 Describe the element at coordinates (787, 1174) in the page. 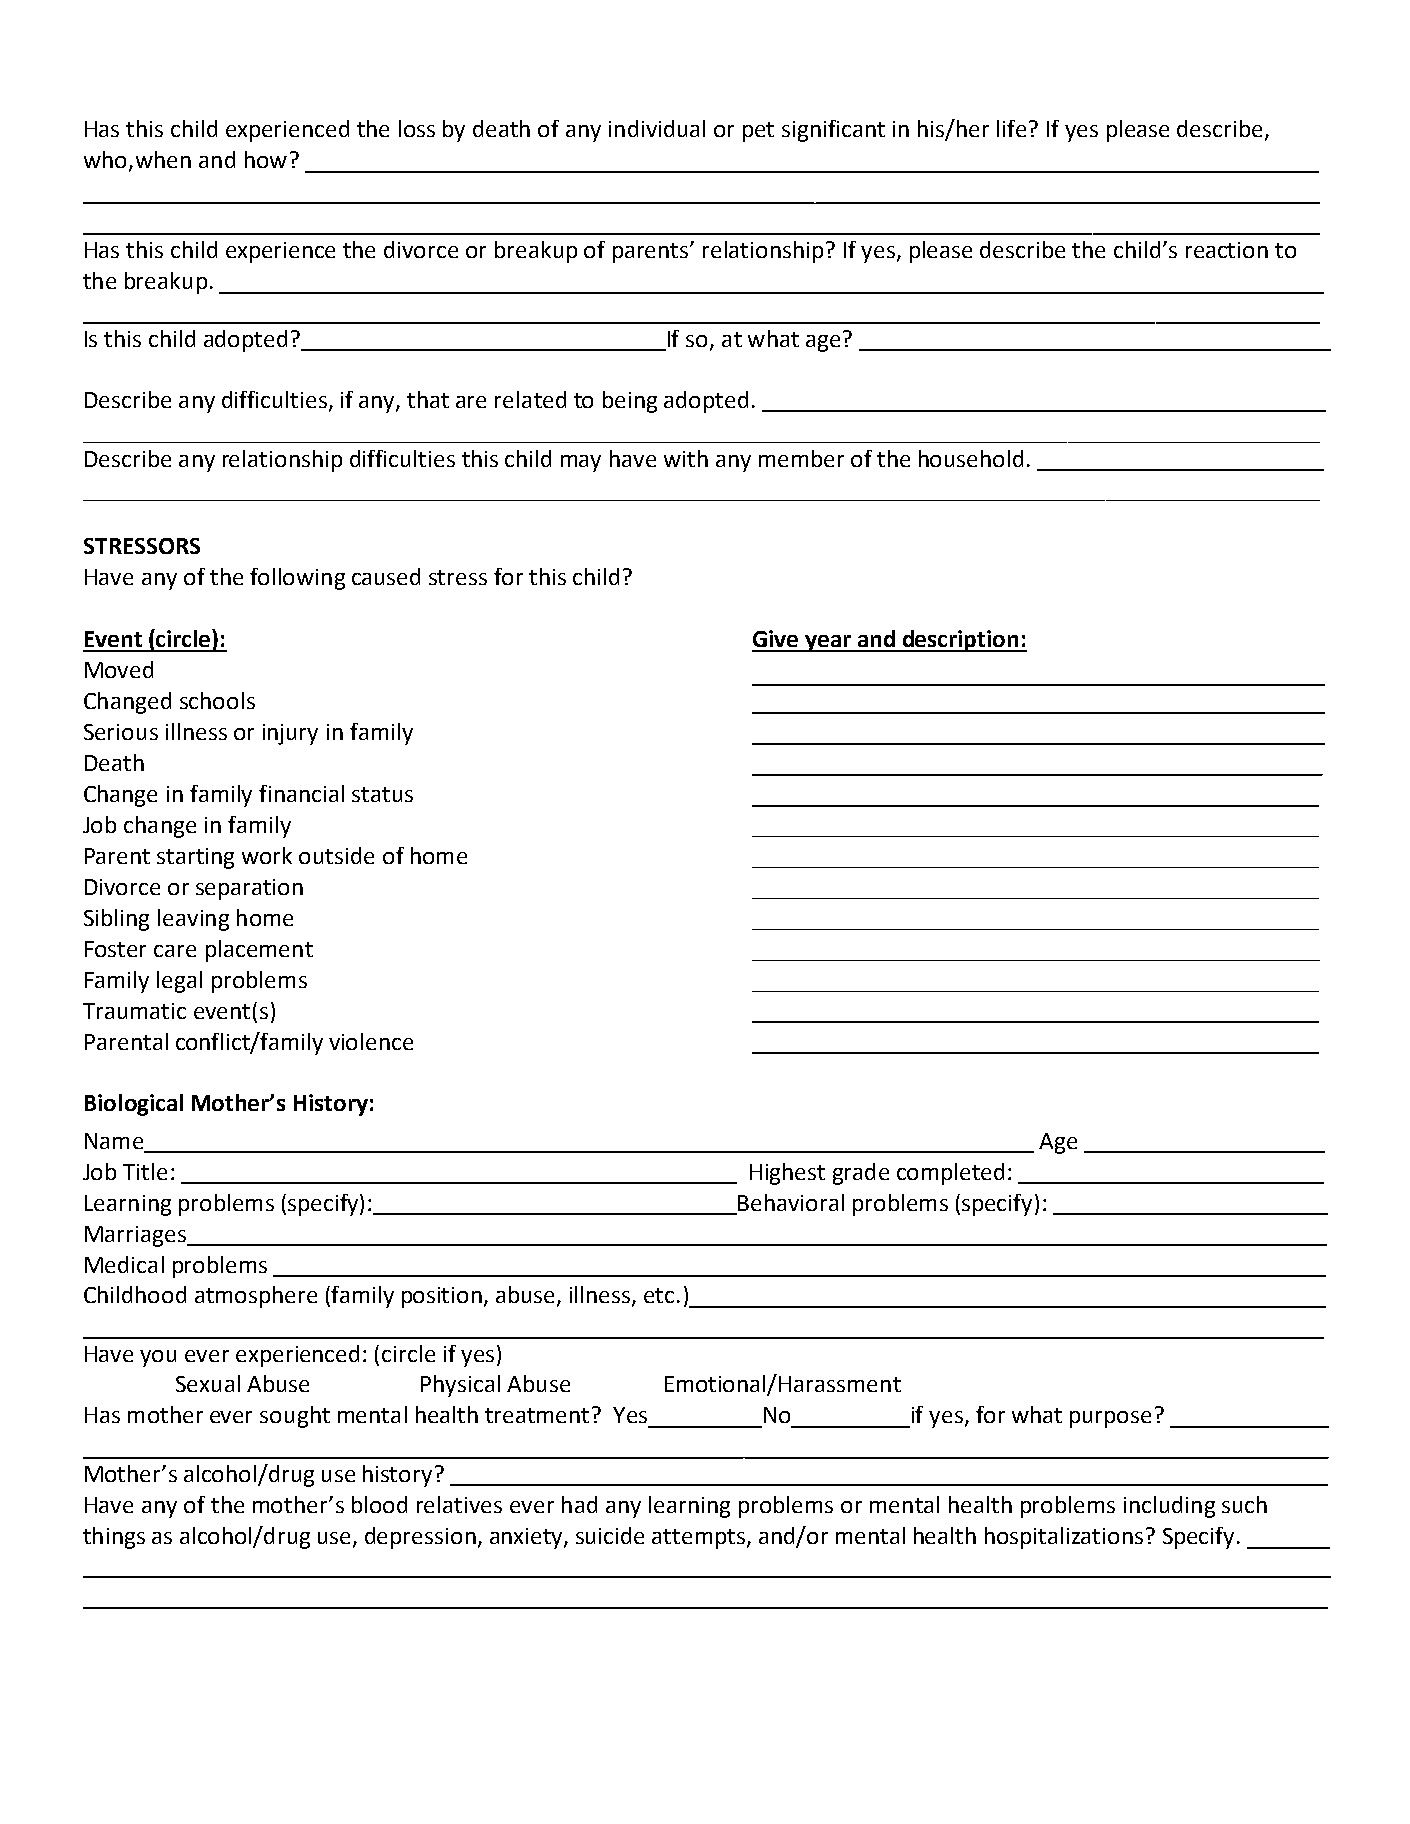

I see `Highest` at that location.
